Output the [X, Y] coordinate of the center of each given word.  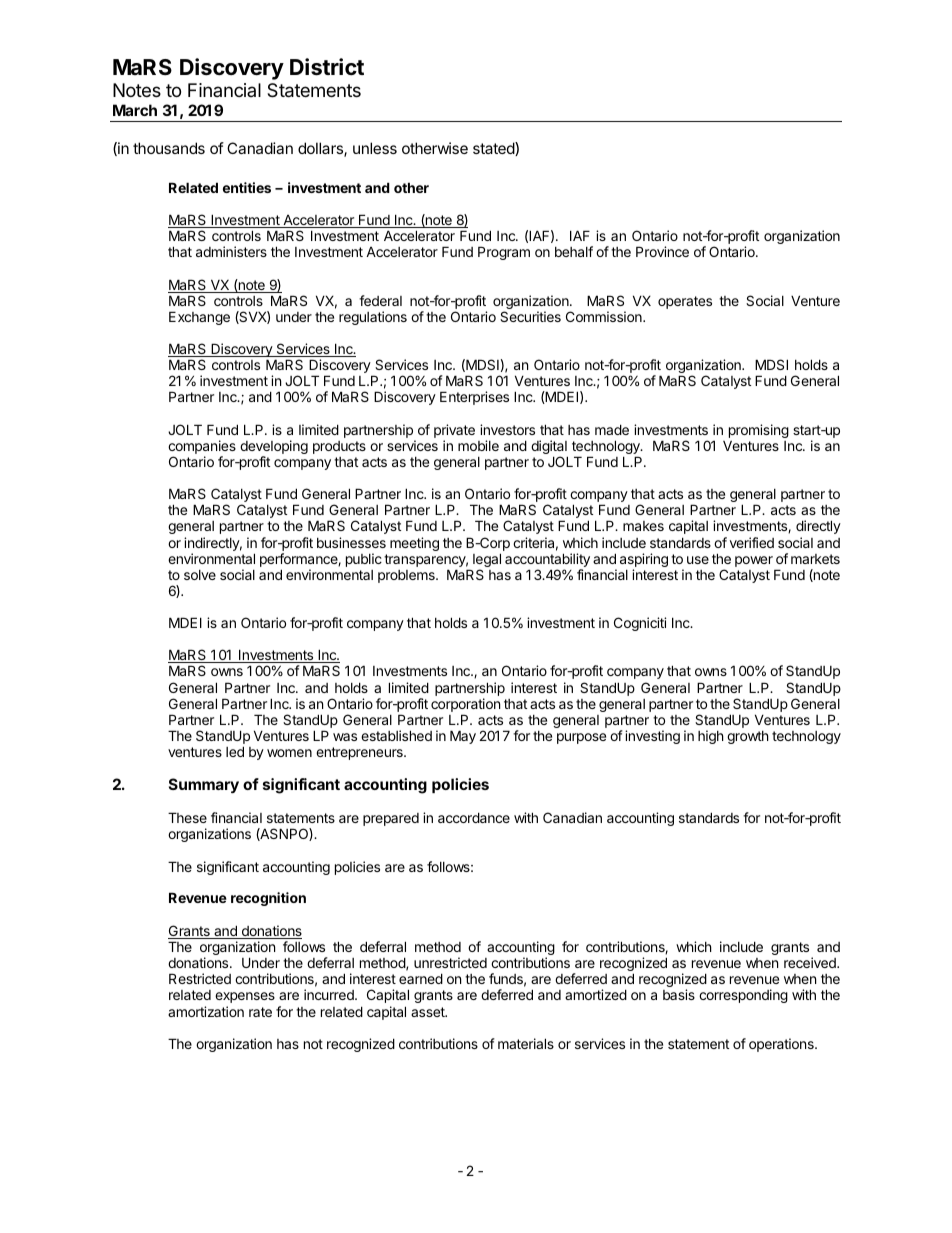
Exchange [199, 318]
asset [429, 1012]
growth [748, 737]
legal [487, 561]
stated [494, 149]
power [754, 561]
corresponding [743, 996]
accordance [474, 817]
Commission [605, 316]
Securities [530, 316]
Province [662, 251]
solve [200, 575]
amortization [206, 1011]
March [135, 110]
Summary [204, 785]
